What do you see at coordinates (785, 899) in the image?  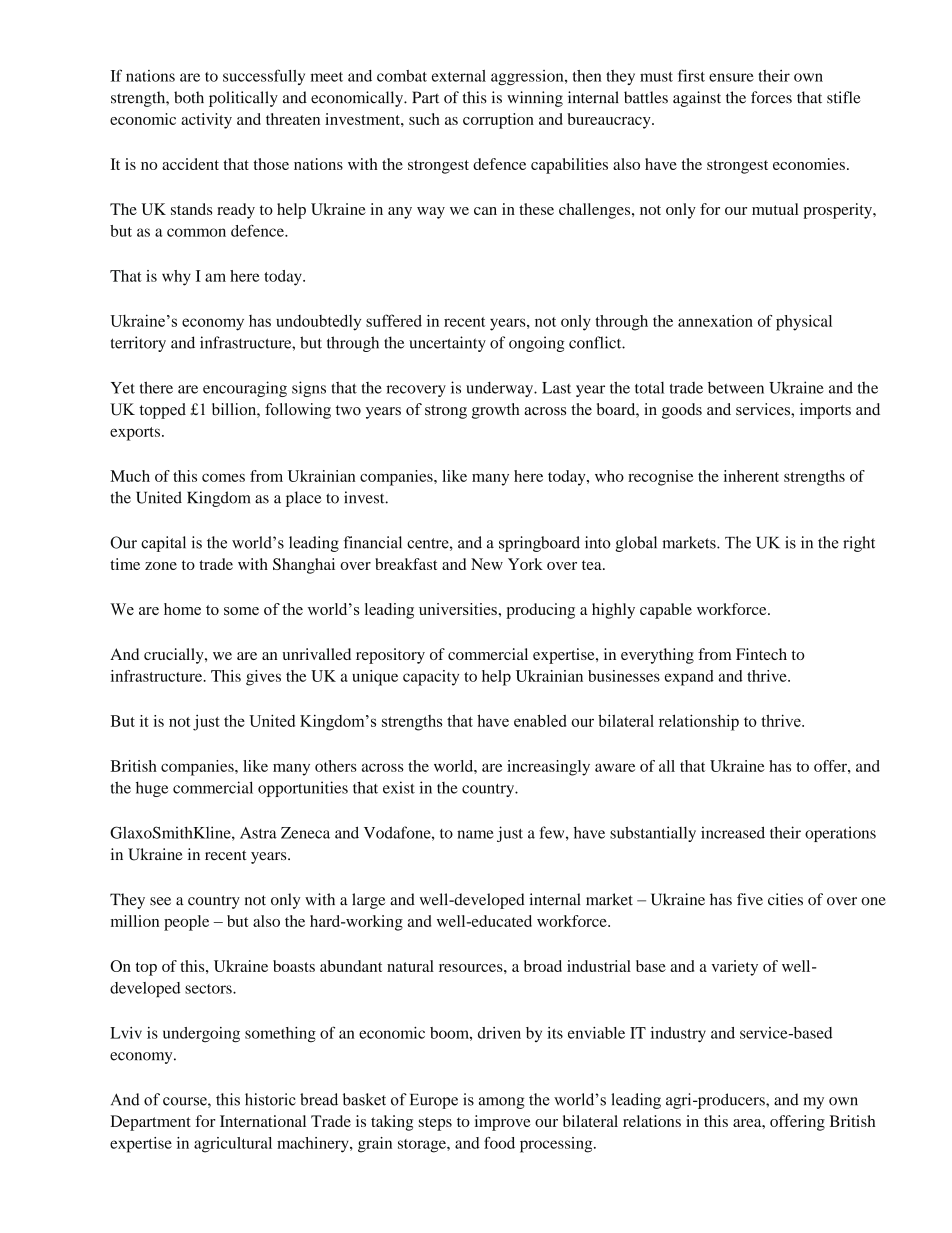 I see `cities` at bounding box center [785, 899].
